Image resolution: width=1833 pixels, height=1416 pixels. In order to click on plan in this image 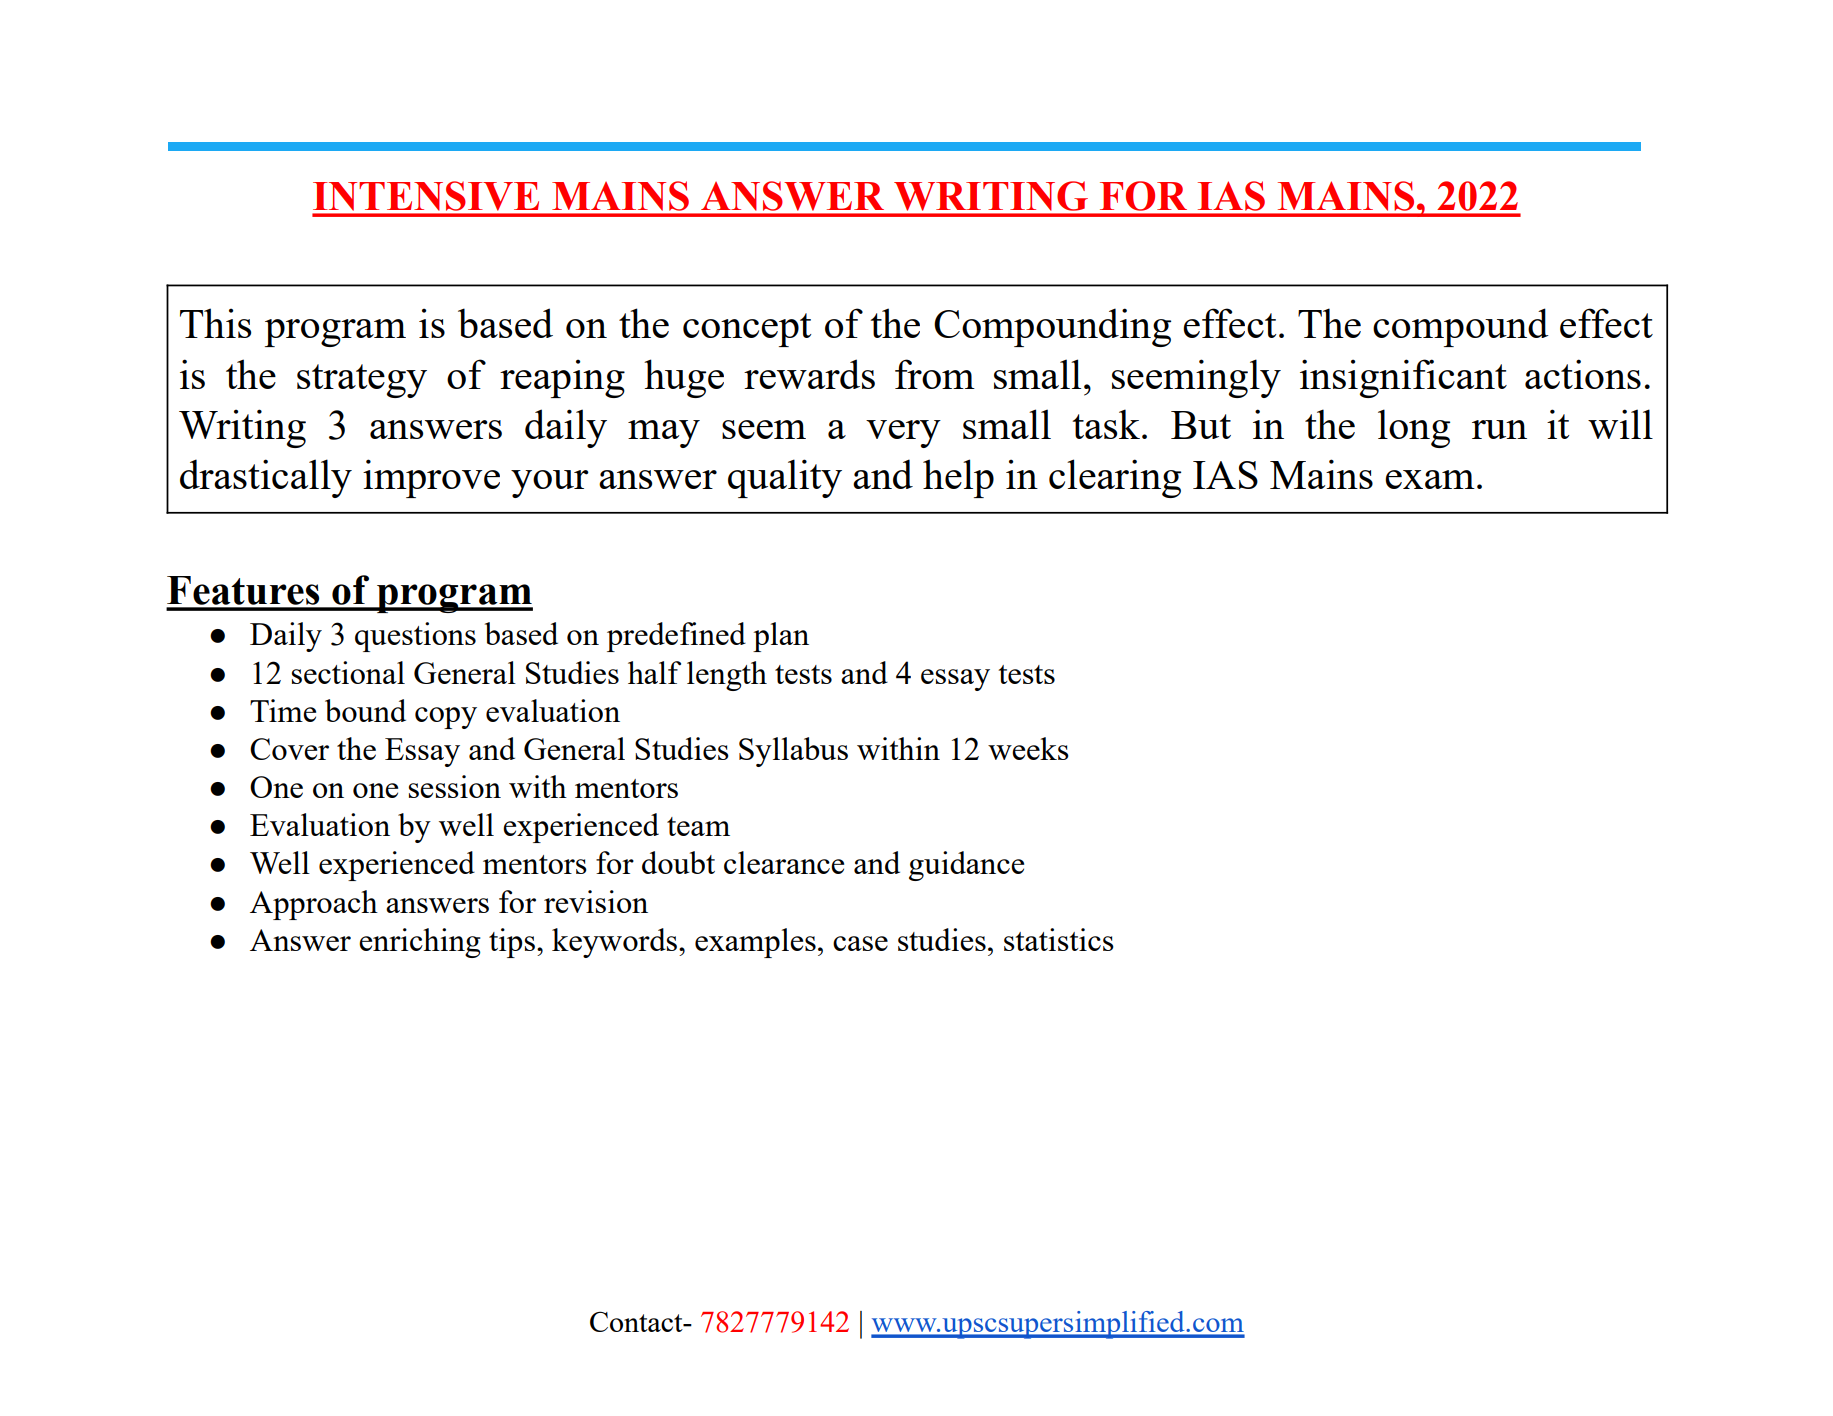, I will do `click(781, 637)`.
